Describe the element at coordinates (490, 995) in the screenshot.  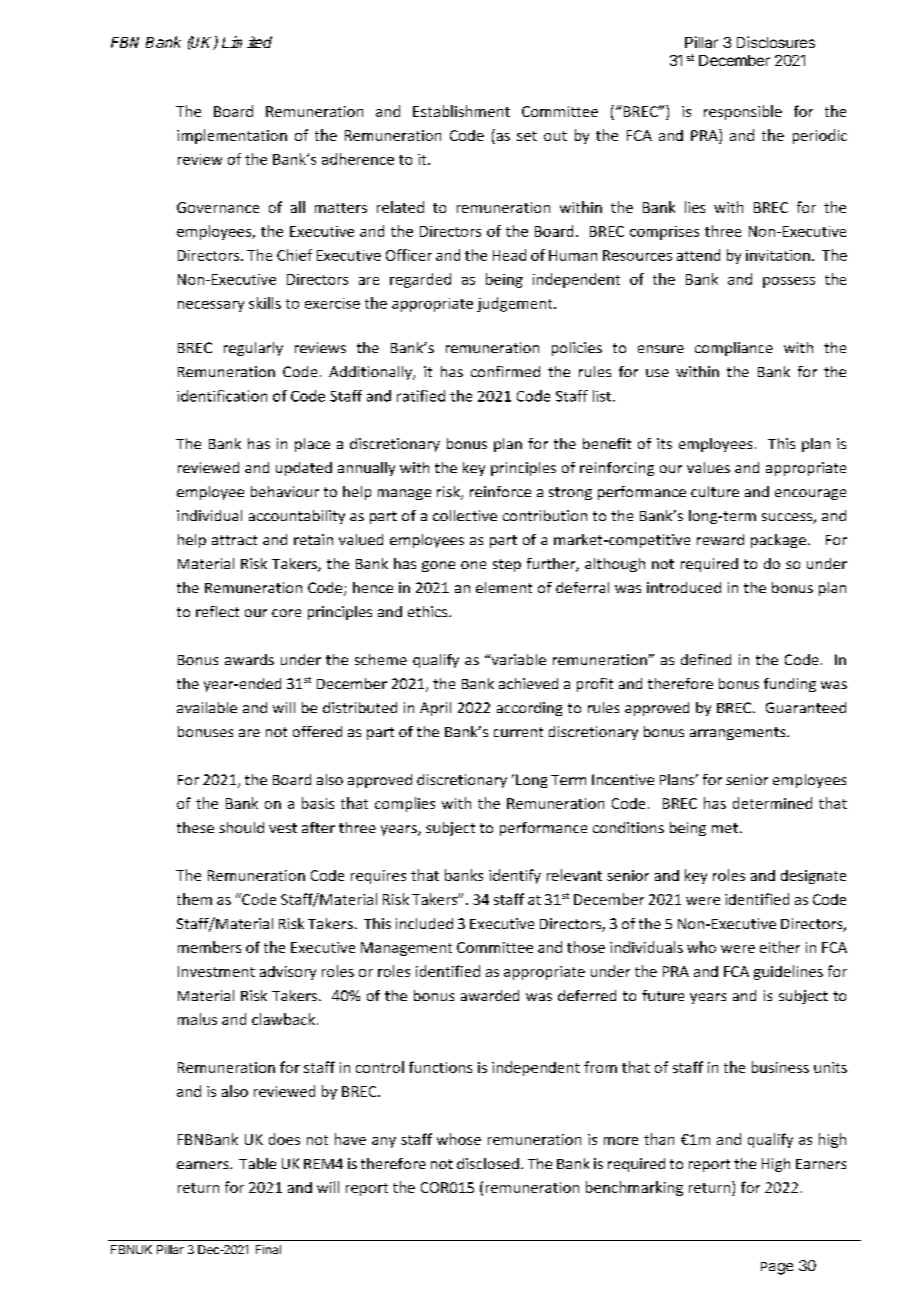
I see `awarded` at that location.
